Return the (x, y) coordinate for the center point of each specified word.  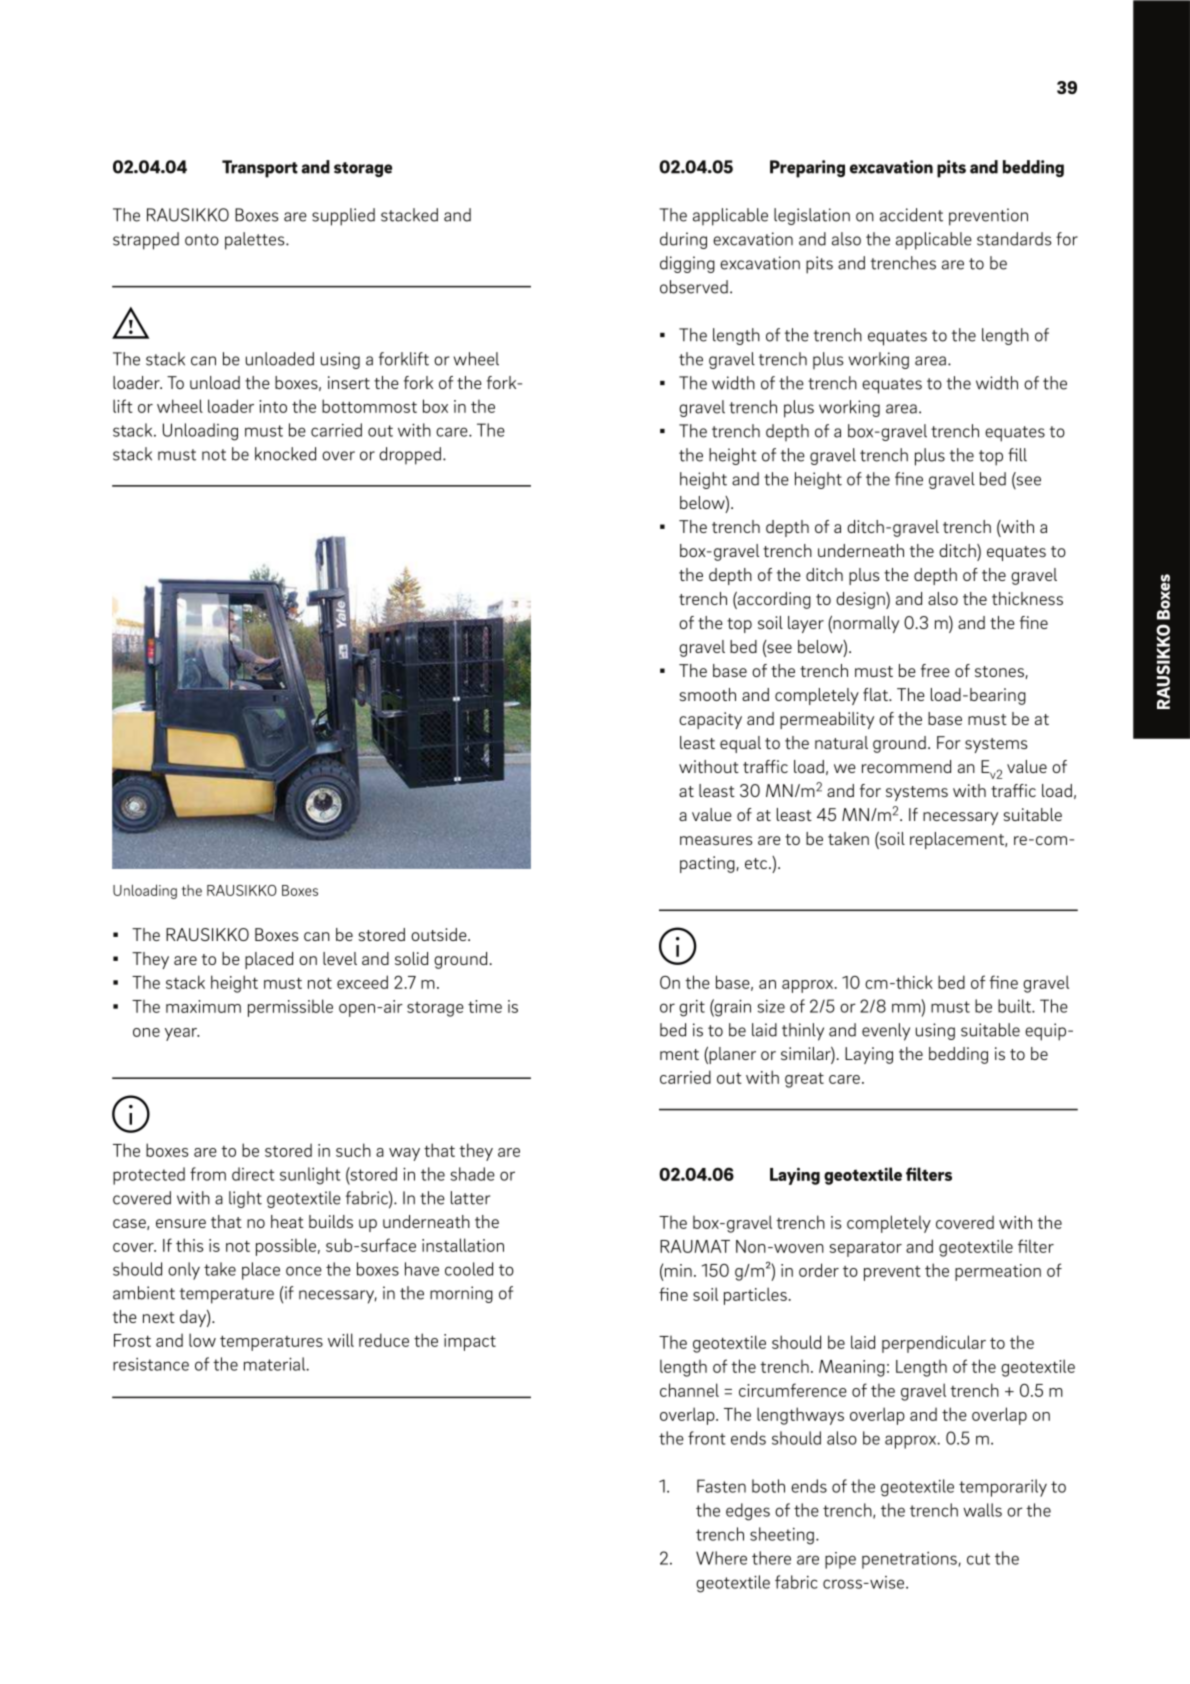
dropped (410, 456)
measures (716, 840)
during (683, 240)
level (340, 958)
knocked (285, 454)
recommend (906, 766)
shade (473, 1174)
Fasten (721, 1486)
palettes (256, 241)
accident (911, 215)
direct (253, 1174)
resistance (151, 1364)
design (861, 600)
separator (865, 1249)
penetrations (909, 1560)
